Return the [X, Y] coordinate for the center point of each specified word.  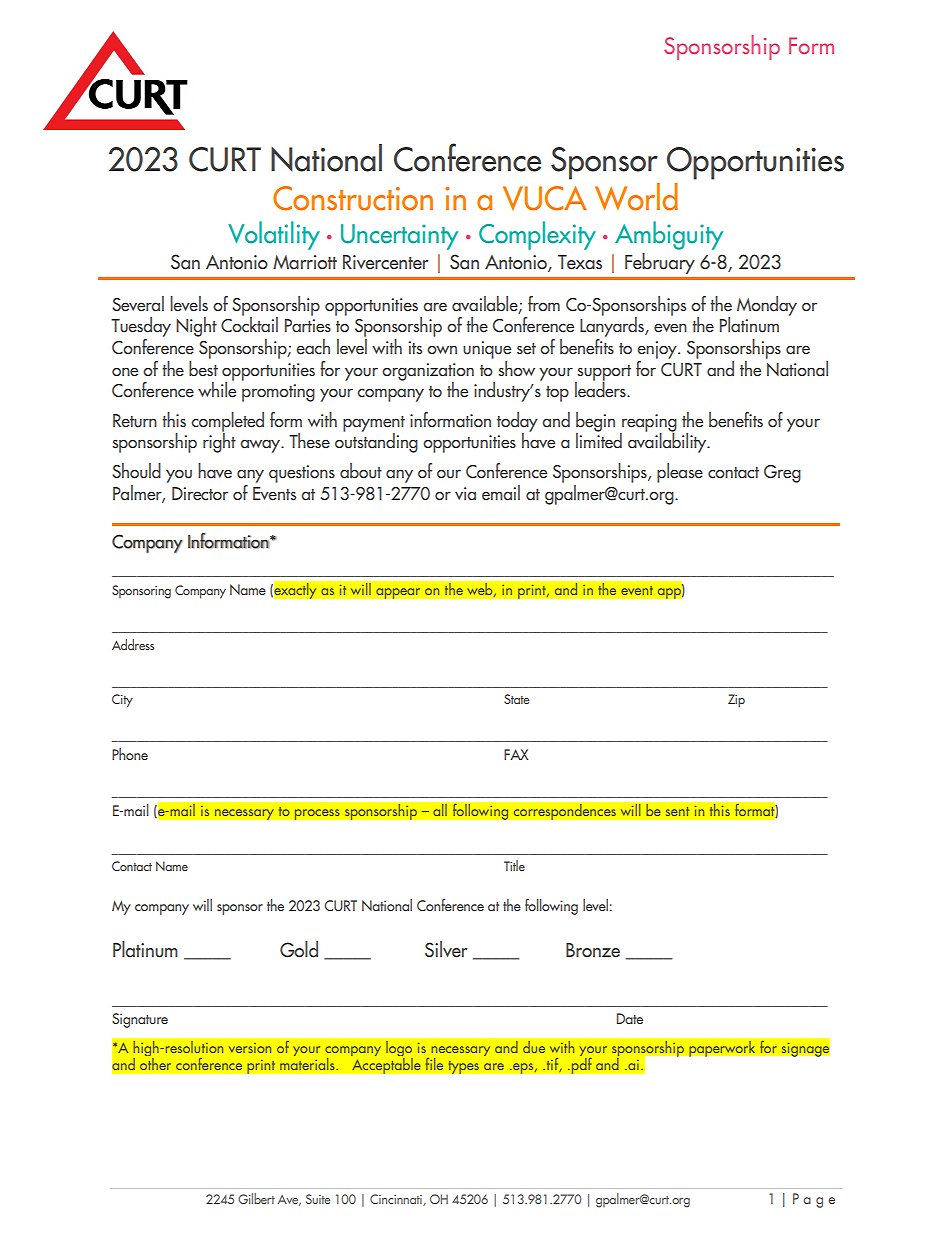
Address [133, 644]
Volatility [274, 235]
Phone [130, 754]
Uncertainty [399, 237]
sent [677, 811]
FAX [516, 754]
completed [227, 423]
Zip [736, 701]
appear [398, 593]
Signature [140, 1020]
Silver [446, 949]
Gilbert [256, 1198]
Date [630, 1018]
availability [668, 442]
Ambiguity [669, 235]
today [517, 423]
